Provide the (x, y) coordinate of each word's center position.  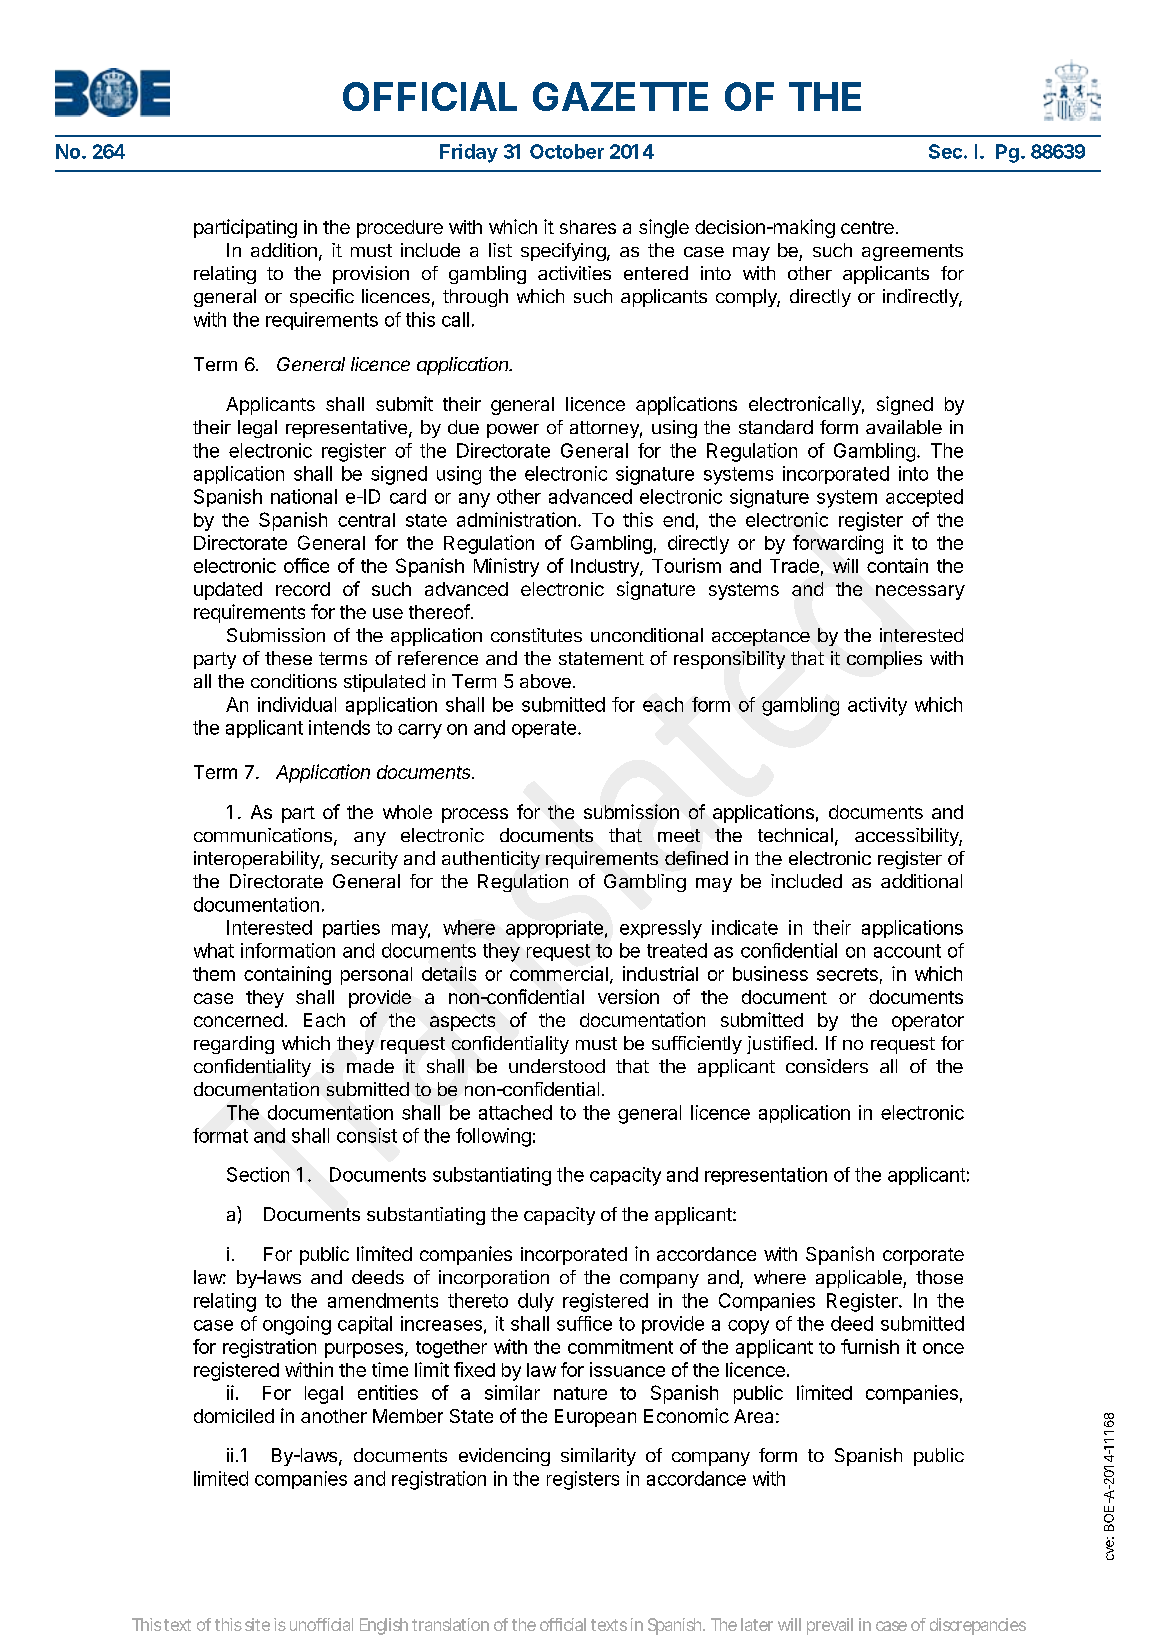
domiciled (234, 1416)
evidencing (504, 1457)
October (567, 151)
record (303, 589)
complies (884, 660)
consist (367, 1135)
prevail (830, 1626)
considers (827, 1066)
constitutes (536, 635)
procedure (400, 229)
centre (867, 227)
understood (557, 1066)
